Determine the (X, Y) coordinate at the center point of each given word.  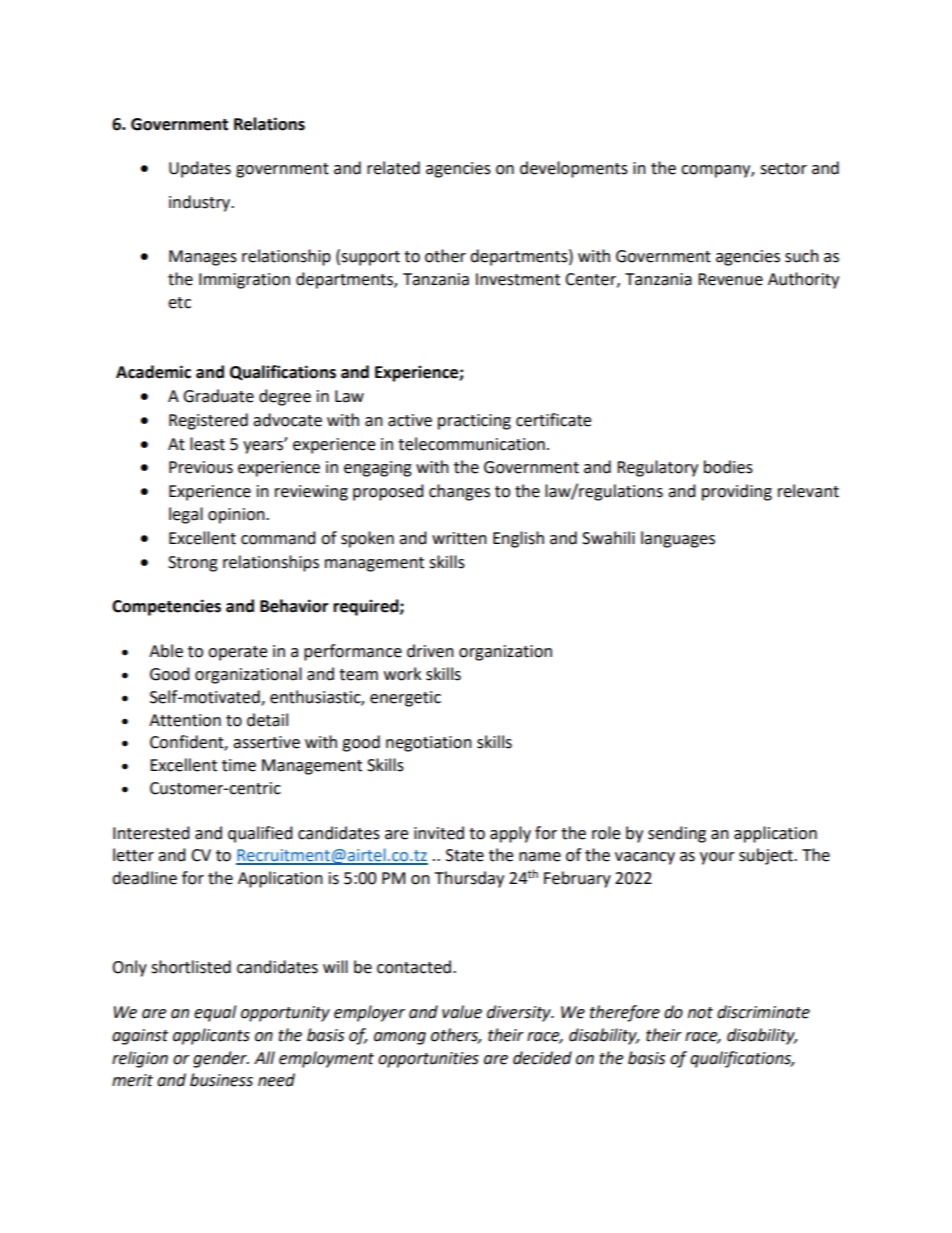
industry (200, 203)
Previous (201, 467)
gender (221, 1059)
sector (783, 169)
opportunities (428, 1060)
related (393, 168)
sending (677, 834)
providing (737, 492)
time (239, 765)
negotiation (429, 744)
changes (459, 492)
